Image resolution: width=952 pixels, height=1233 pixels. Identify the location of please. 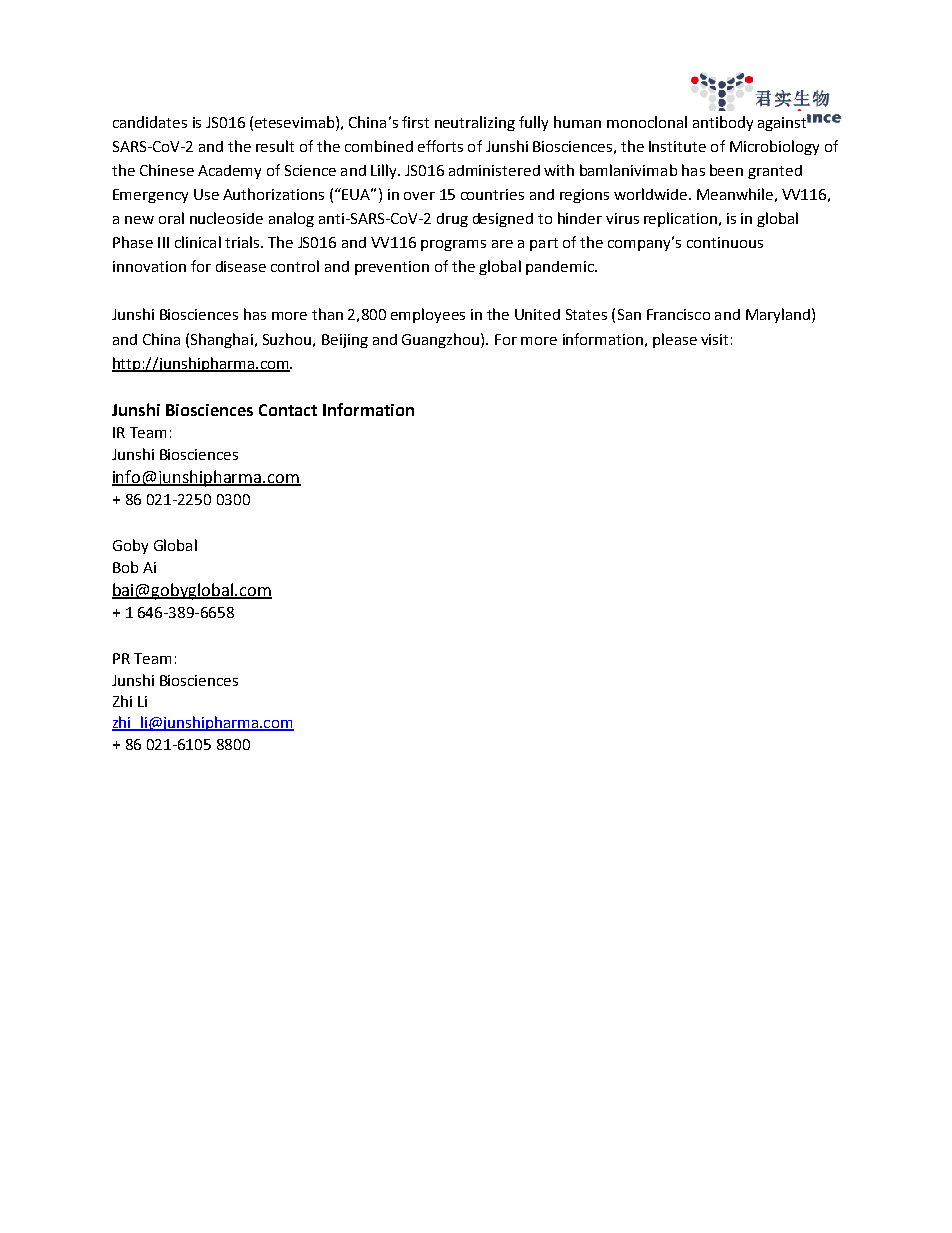
(675, 340).
